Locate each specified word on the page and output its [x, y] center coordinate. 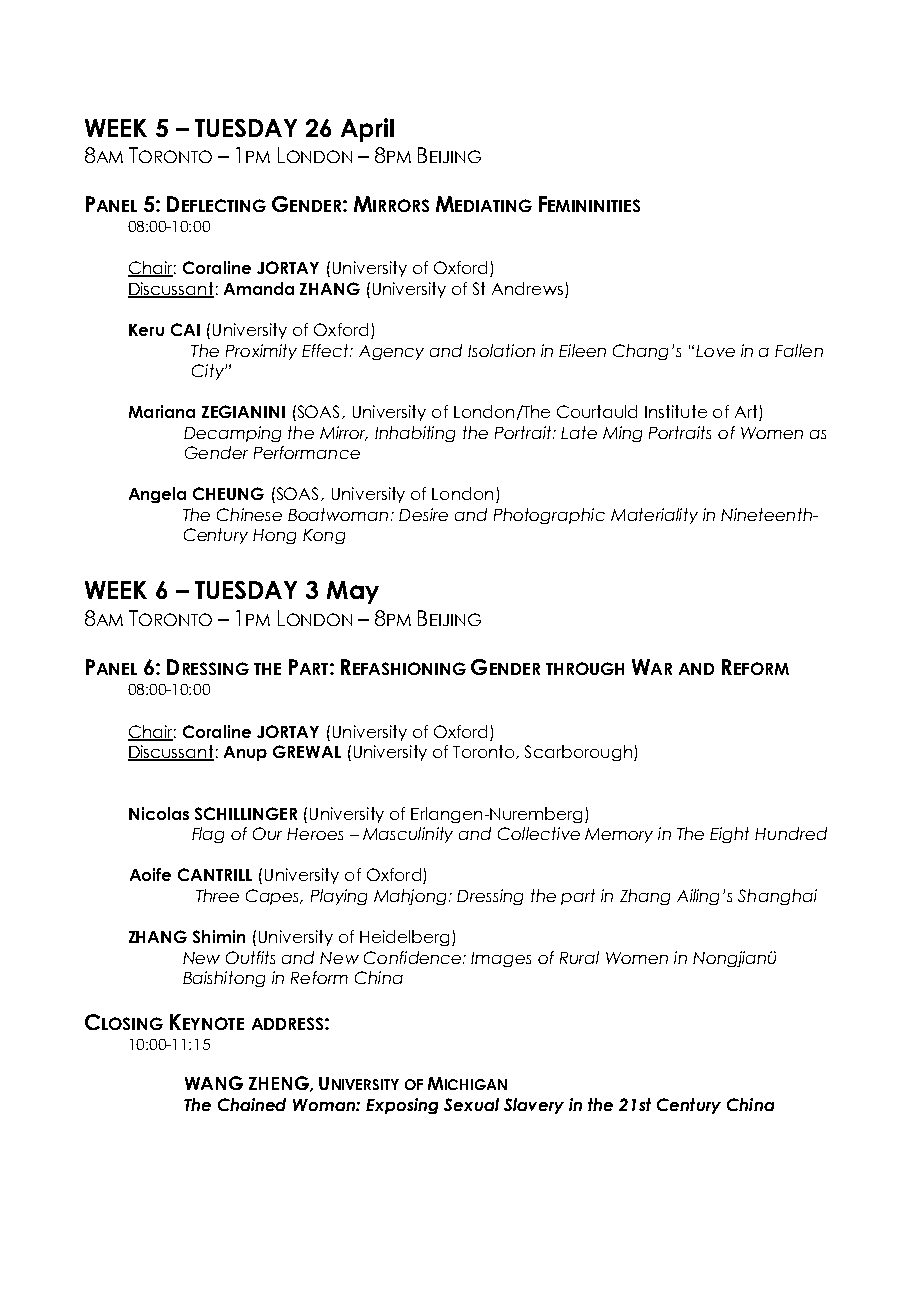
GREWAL [307, 751]
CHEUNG [228, 493]
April [367, 130]
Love [715, 351]
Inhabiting [415, 434]
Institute [676, 411]
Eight [729, 835]
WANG [214, 1083]
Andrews [527, 288]
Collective [539, 833]
